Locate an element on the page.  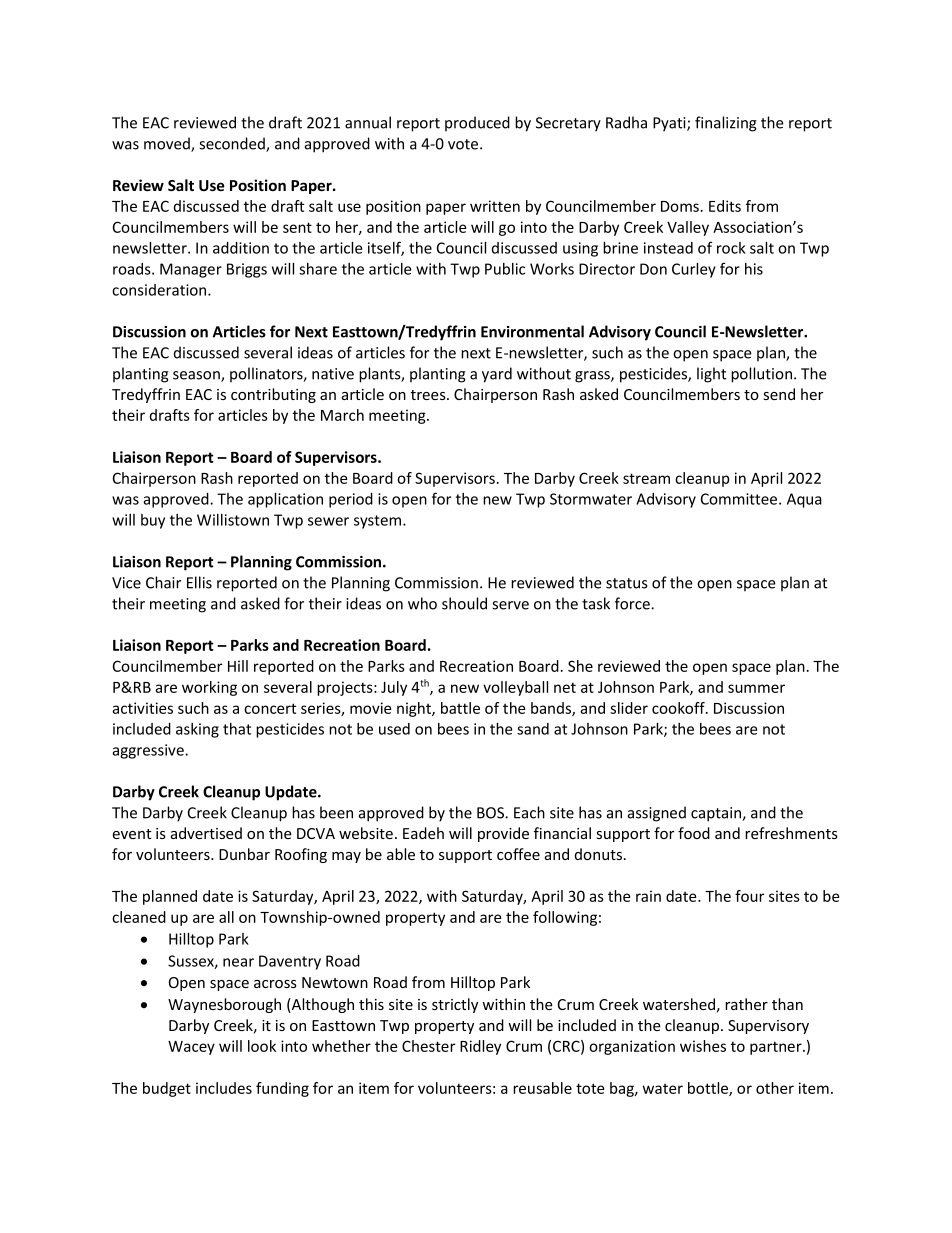
finalizing is located at coordinates (726, 124).
